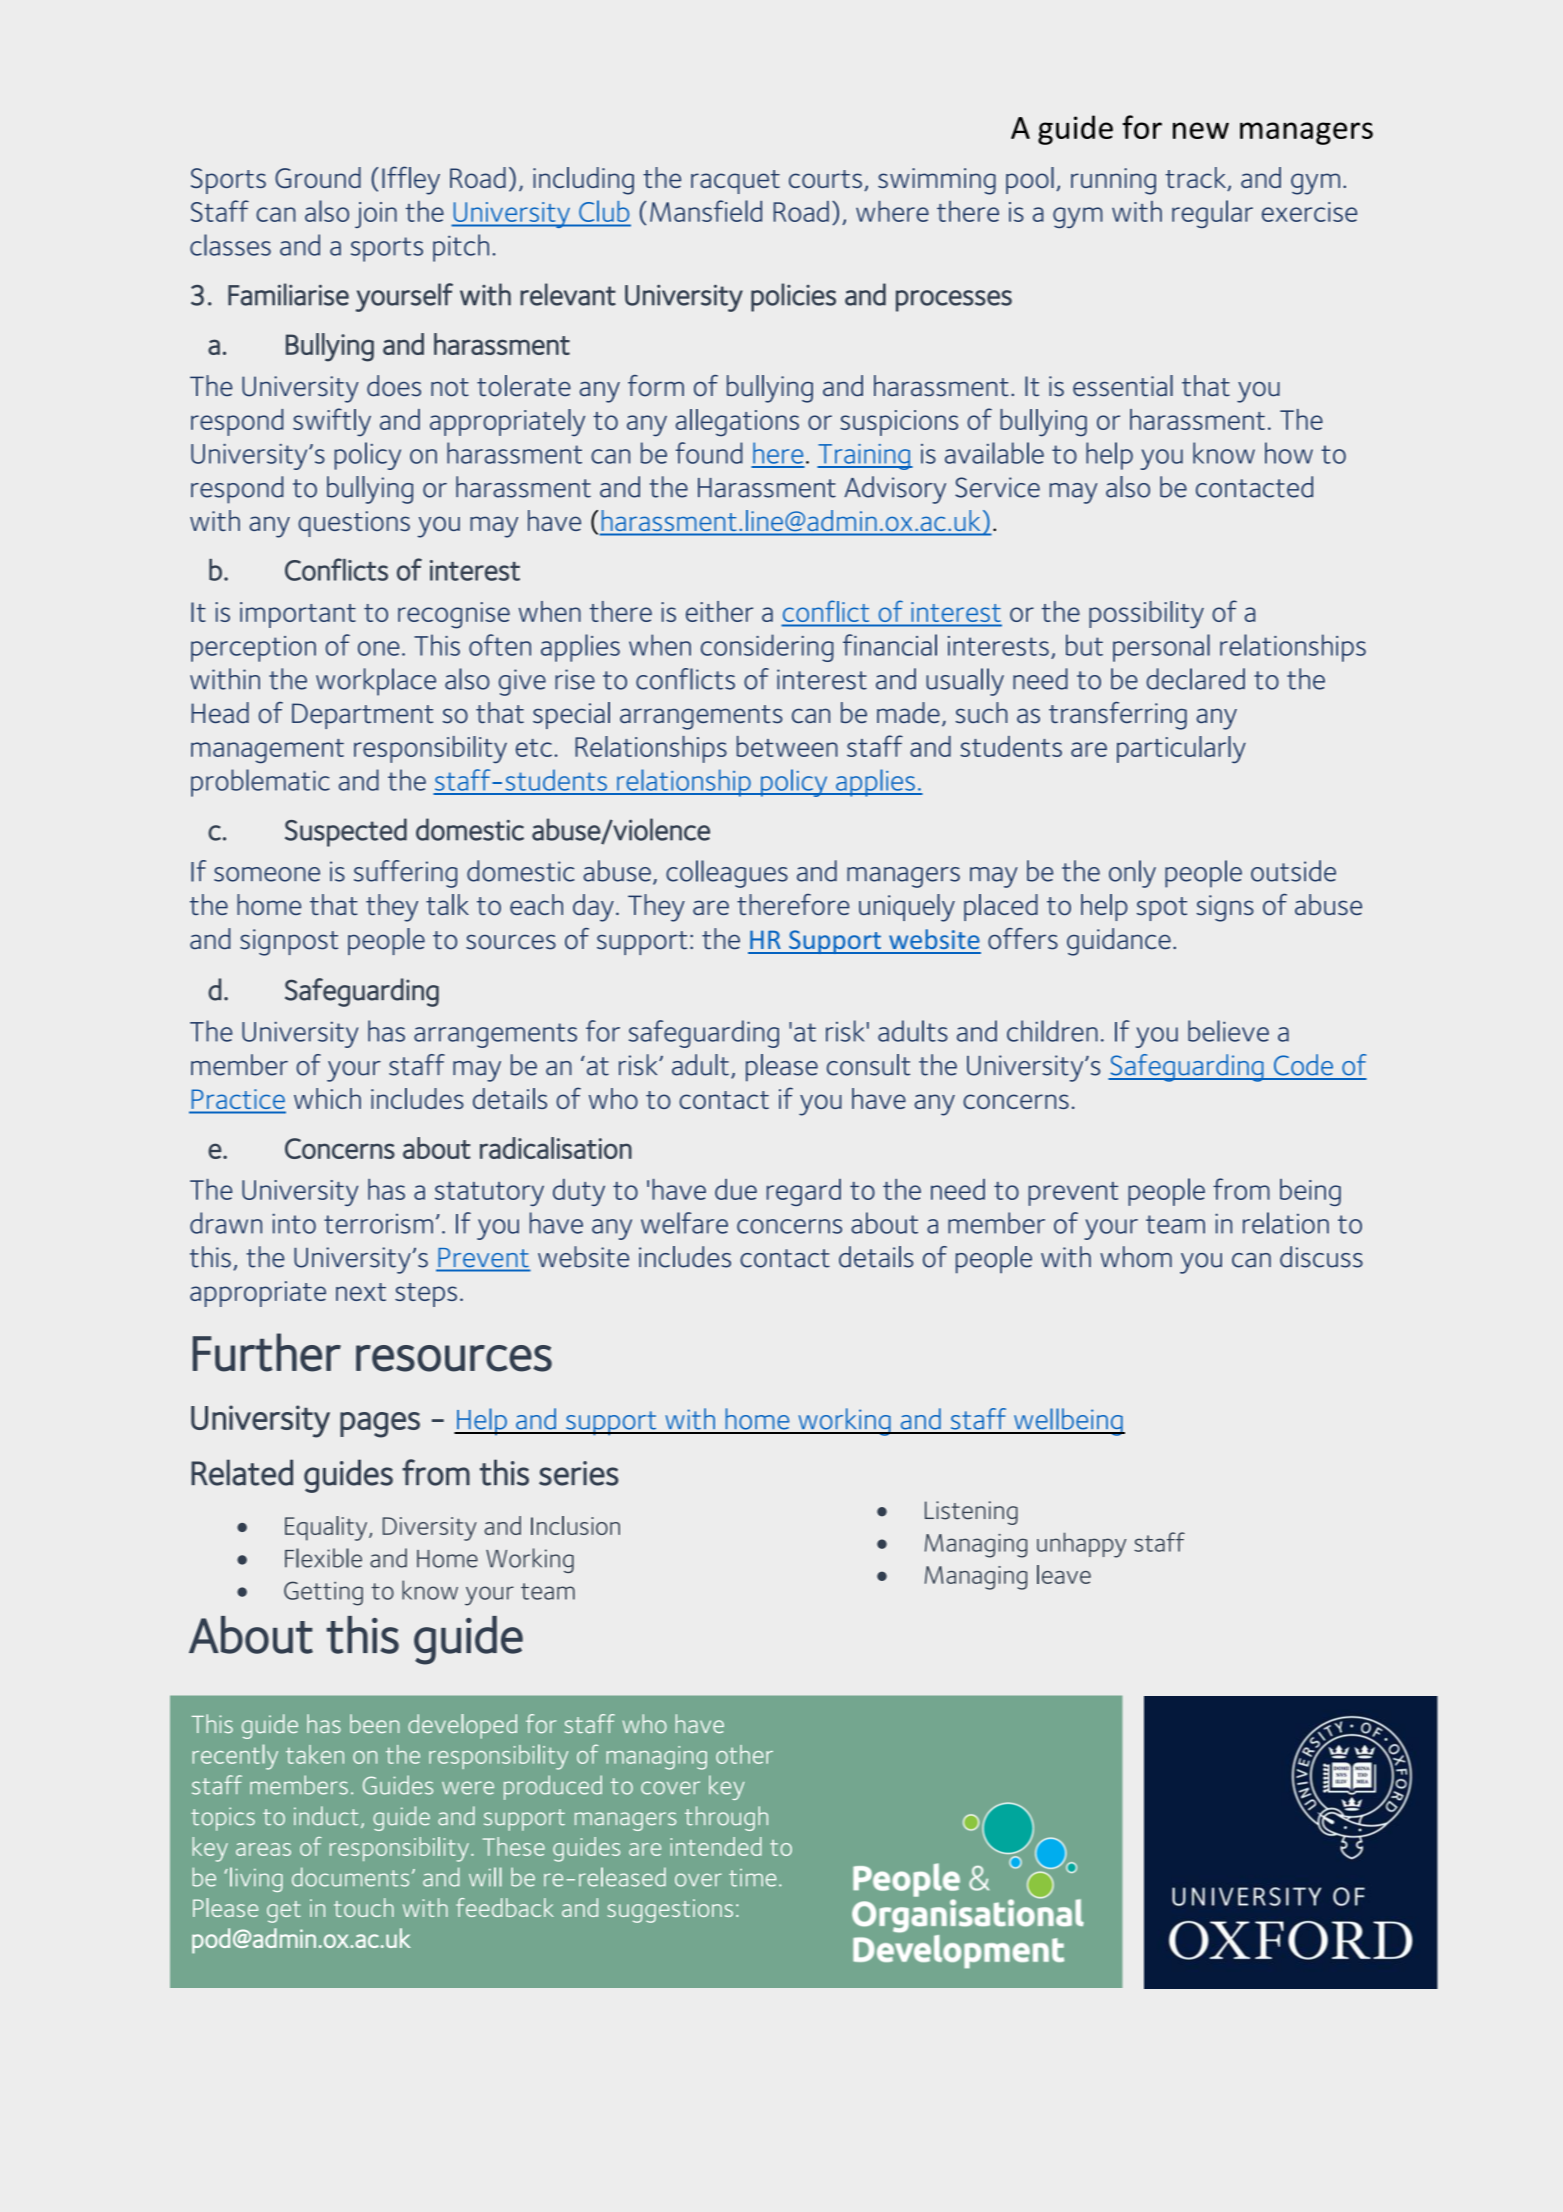 This image has width=1563, height=2212. Describe the element at coordinates (735, 182) in the image. I see `racquet` at that location.
